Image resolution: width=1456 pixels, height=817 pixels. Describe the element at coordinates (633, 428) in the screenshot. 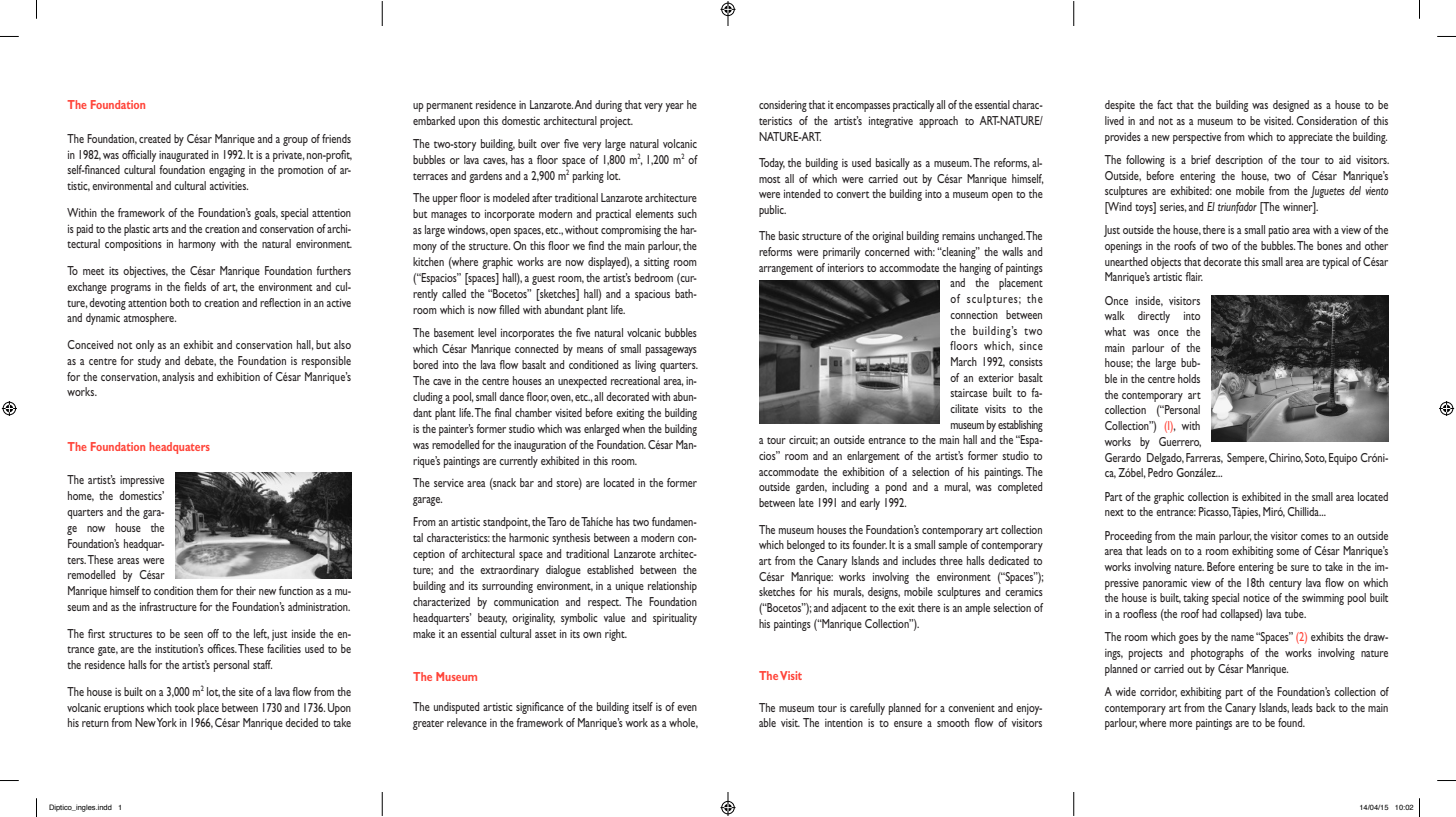

I see `when` at that location.
